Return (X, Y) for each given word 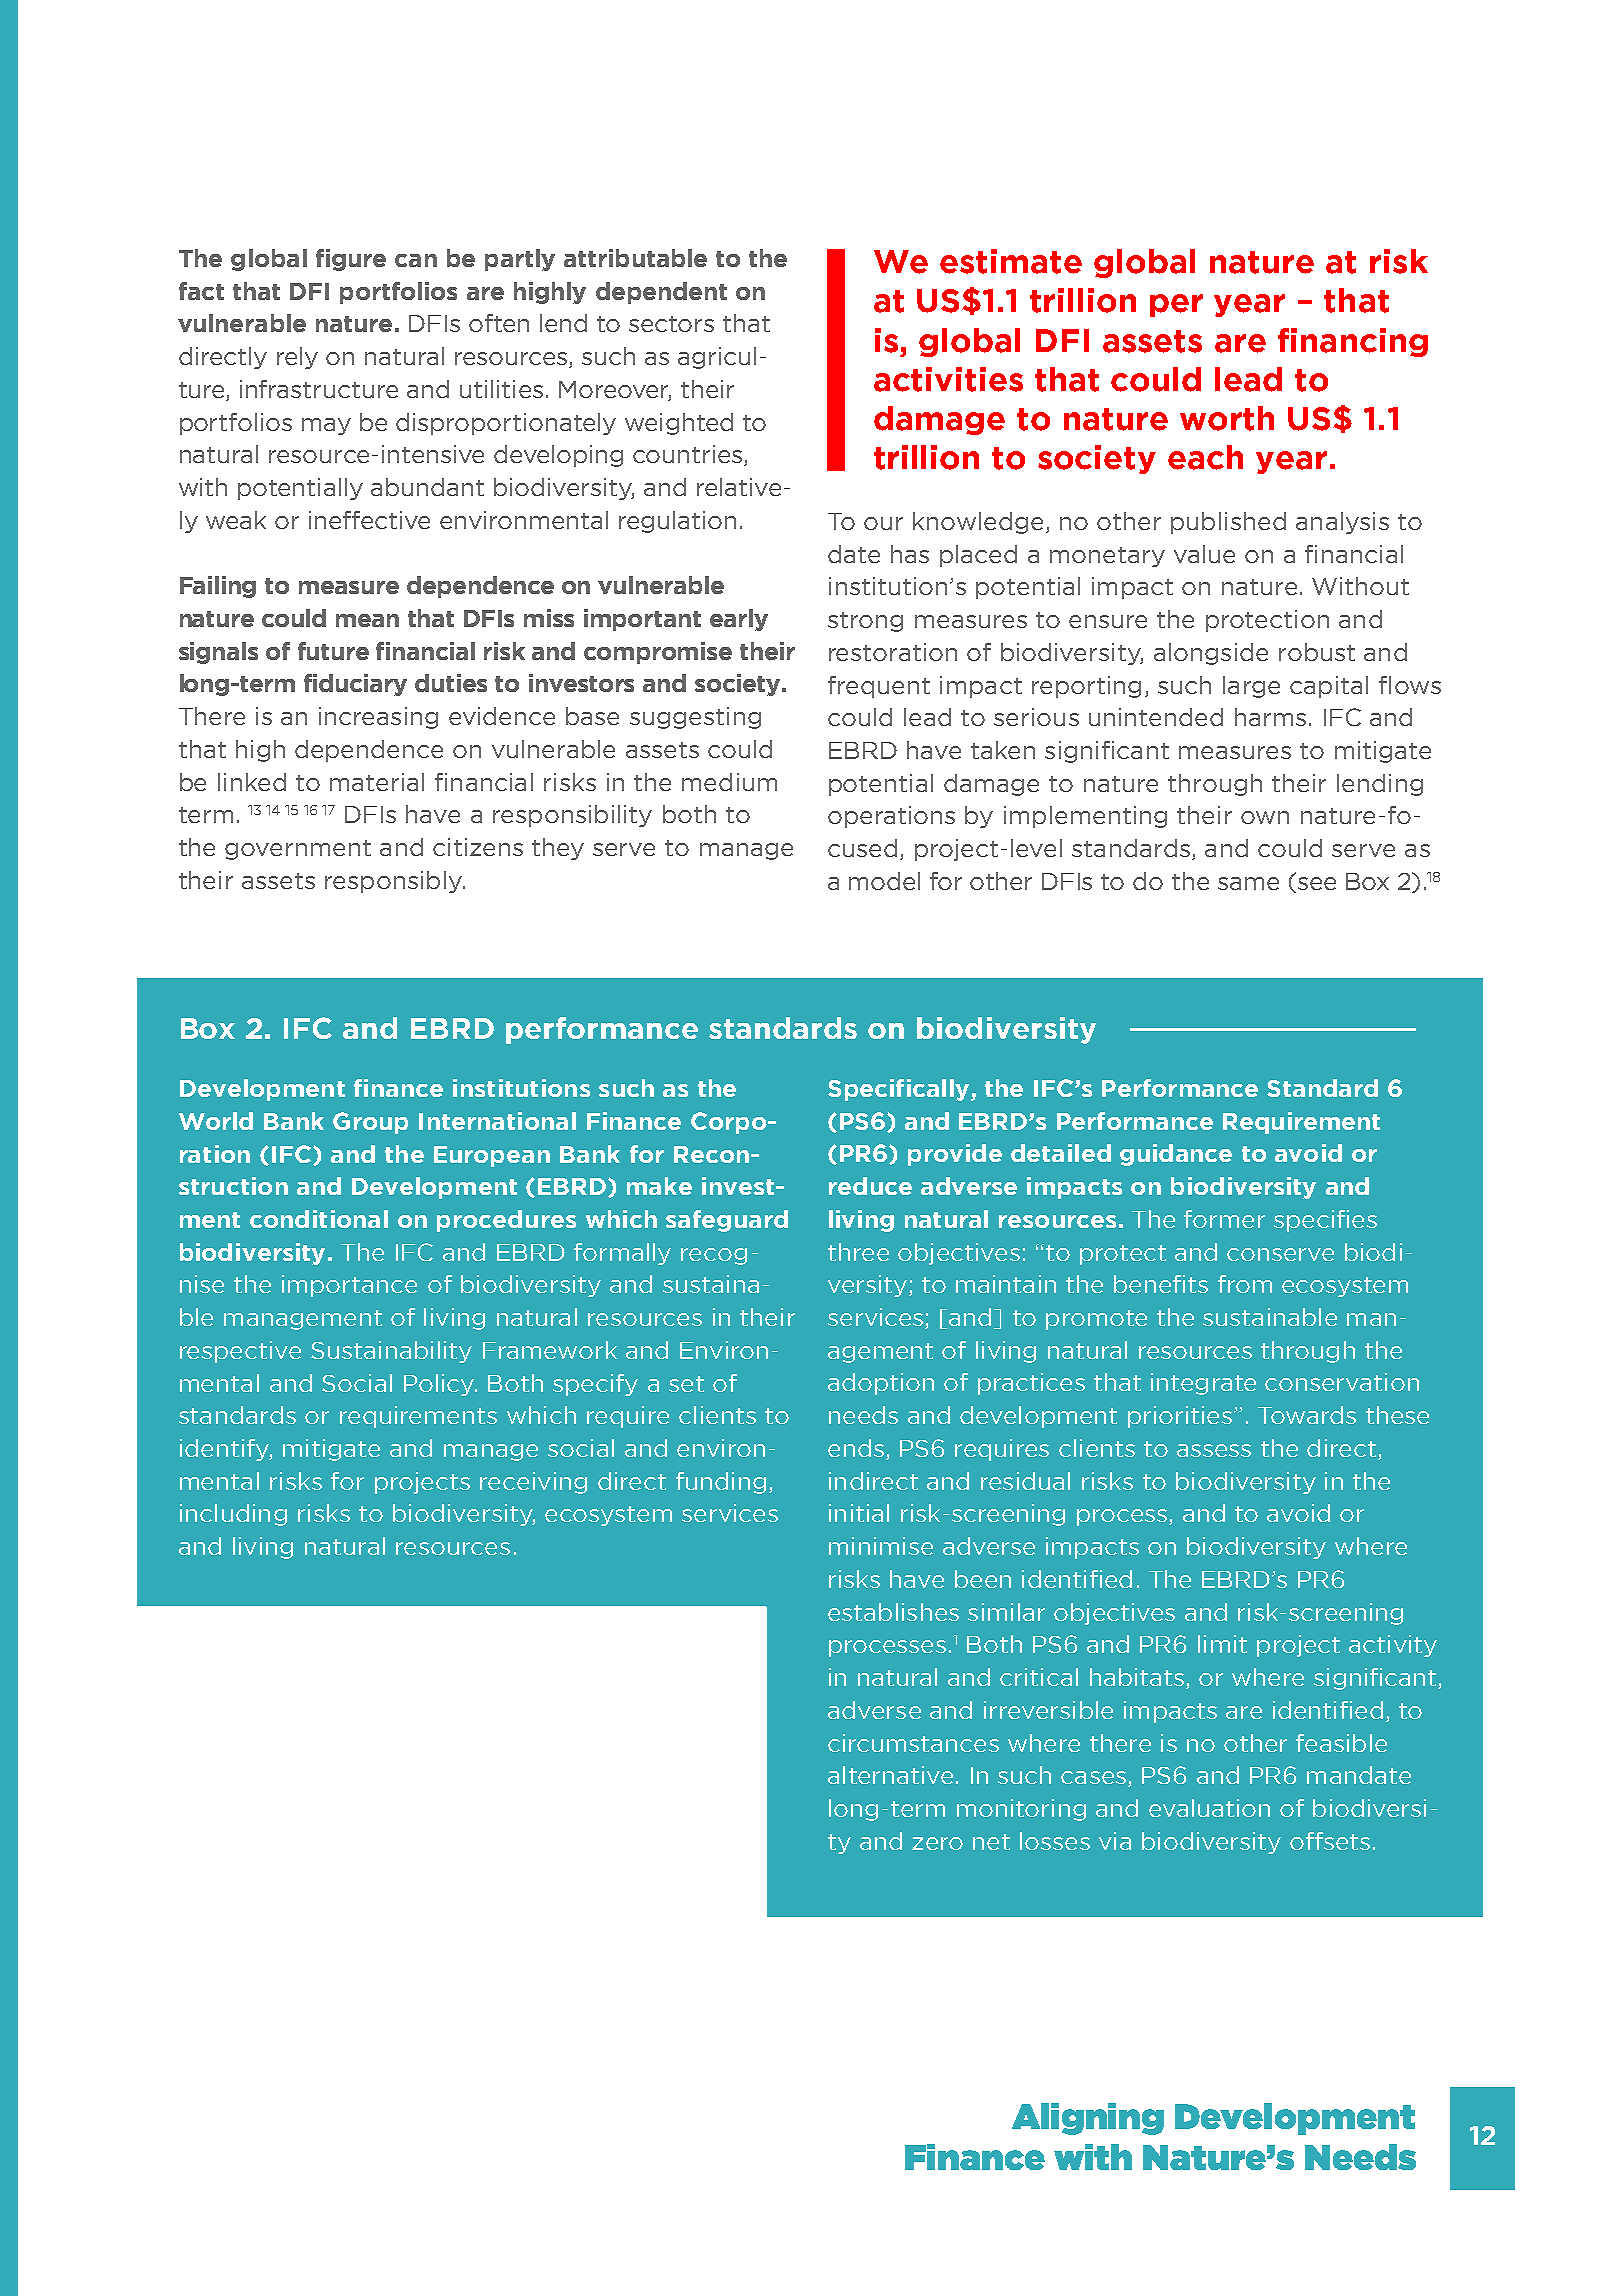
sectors (671, 324)
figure (351, 260)
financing (1353, 342)
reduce (870, 1186)
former (1224, 1219)
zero (937, 1843)
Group (370, 1123)
